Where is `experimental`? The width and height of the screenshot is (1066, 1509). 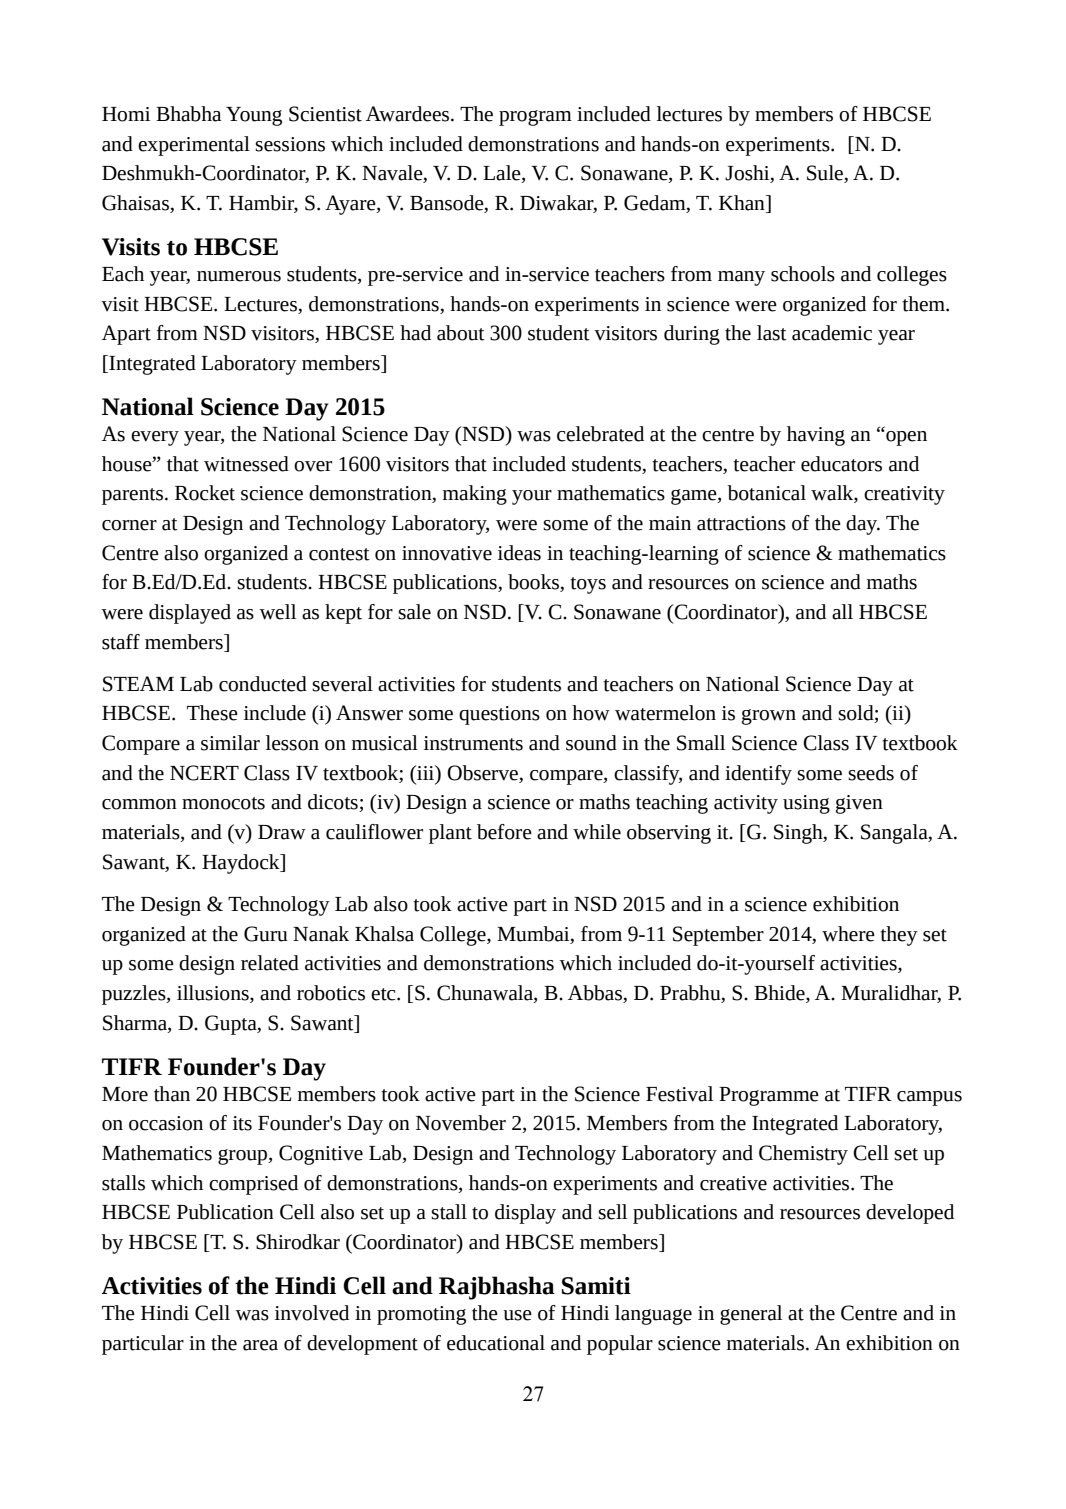
experimental is located at coordinates (194, 146).
